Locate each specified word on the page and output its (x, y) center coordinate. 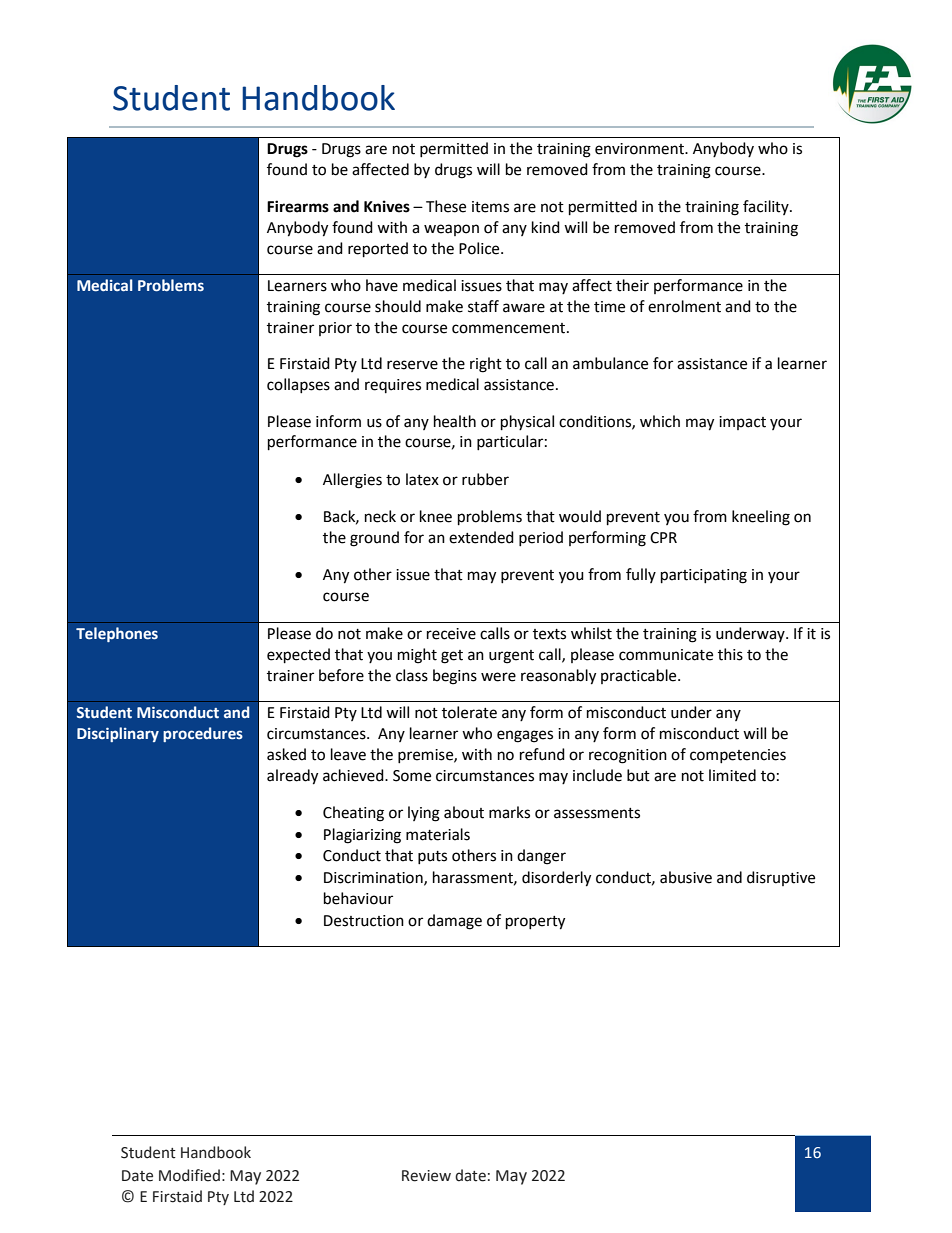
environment (641, 149)
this (730, 654)
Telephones (117, 634)
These (446, 206)
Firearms (298, 206)
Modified (189, 1175)
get (452, 657)
